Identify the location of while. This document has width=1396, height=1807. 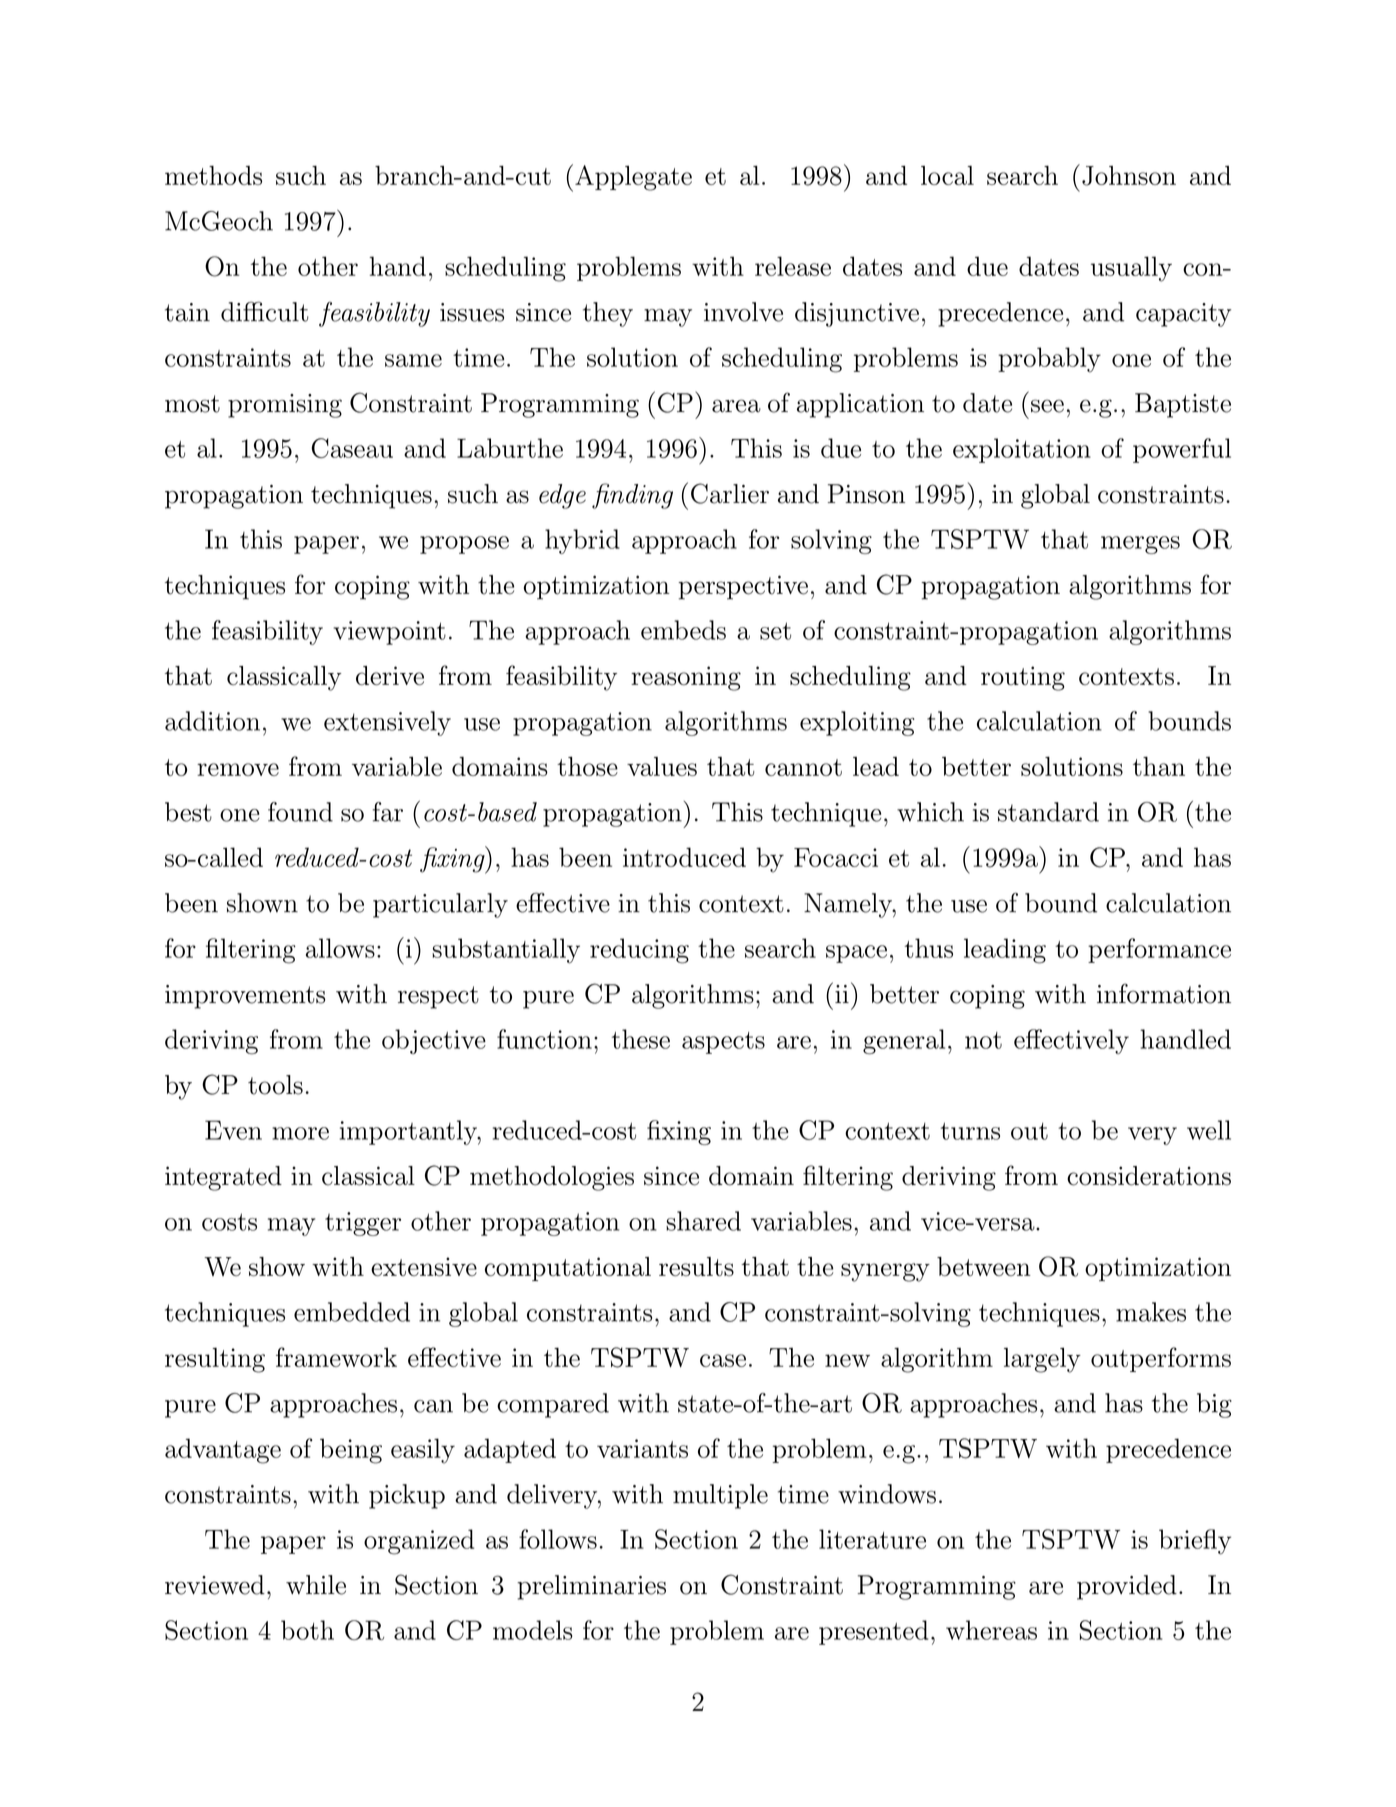
(316, 1585).
